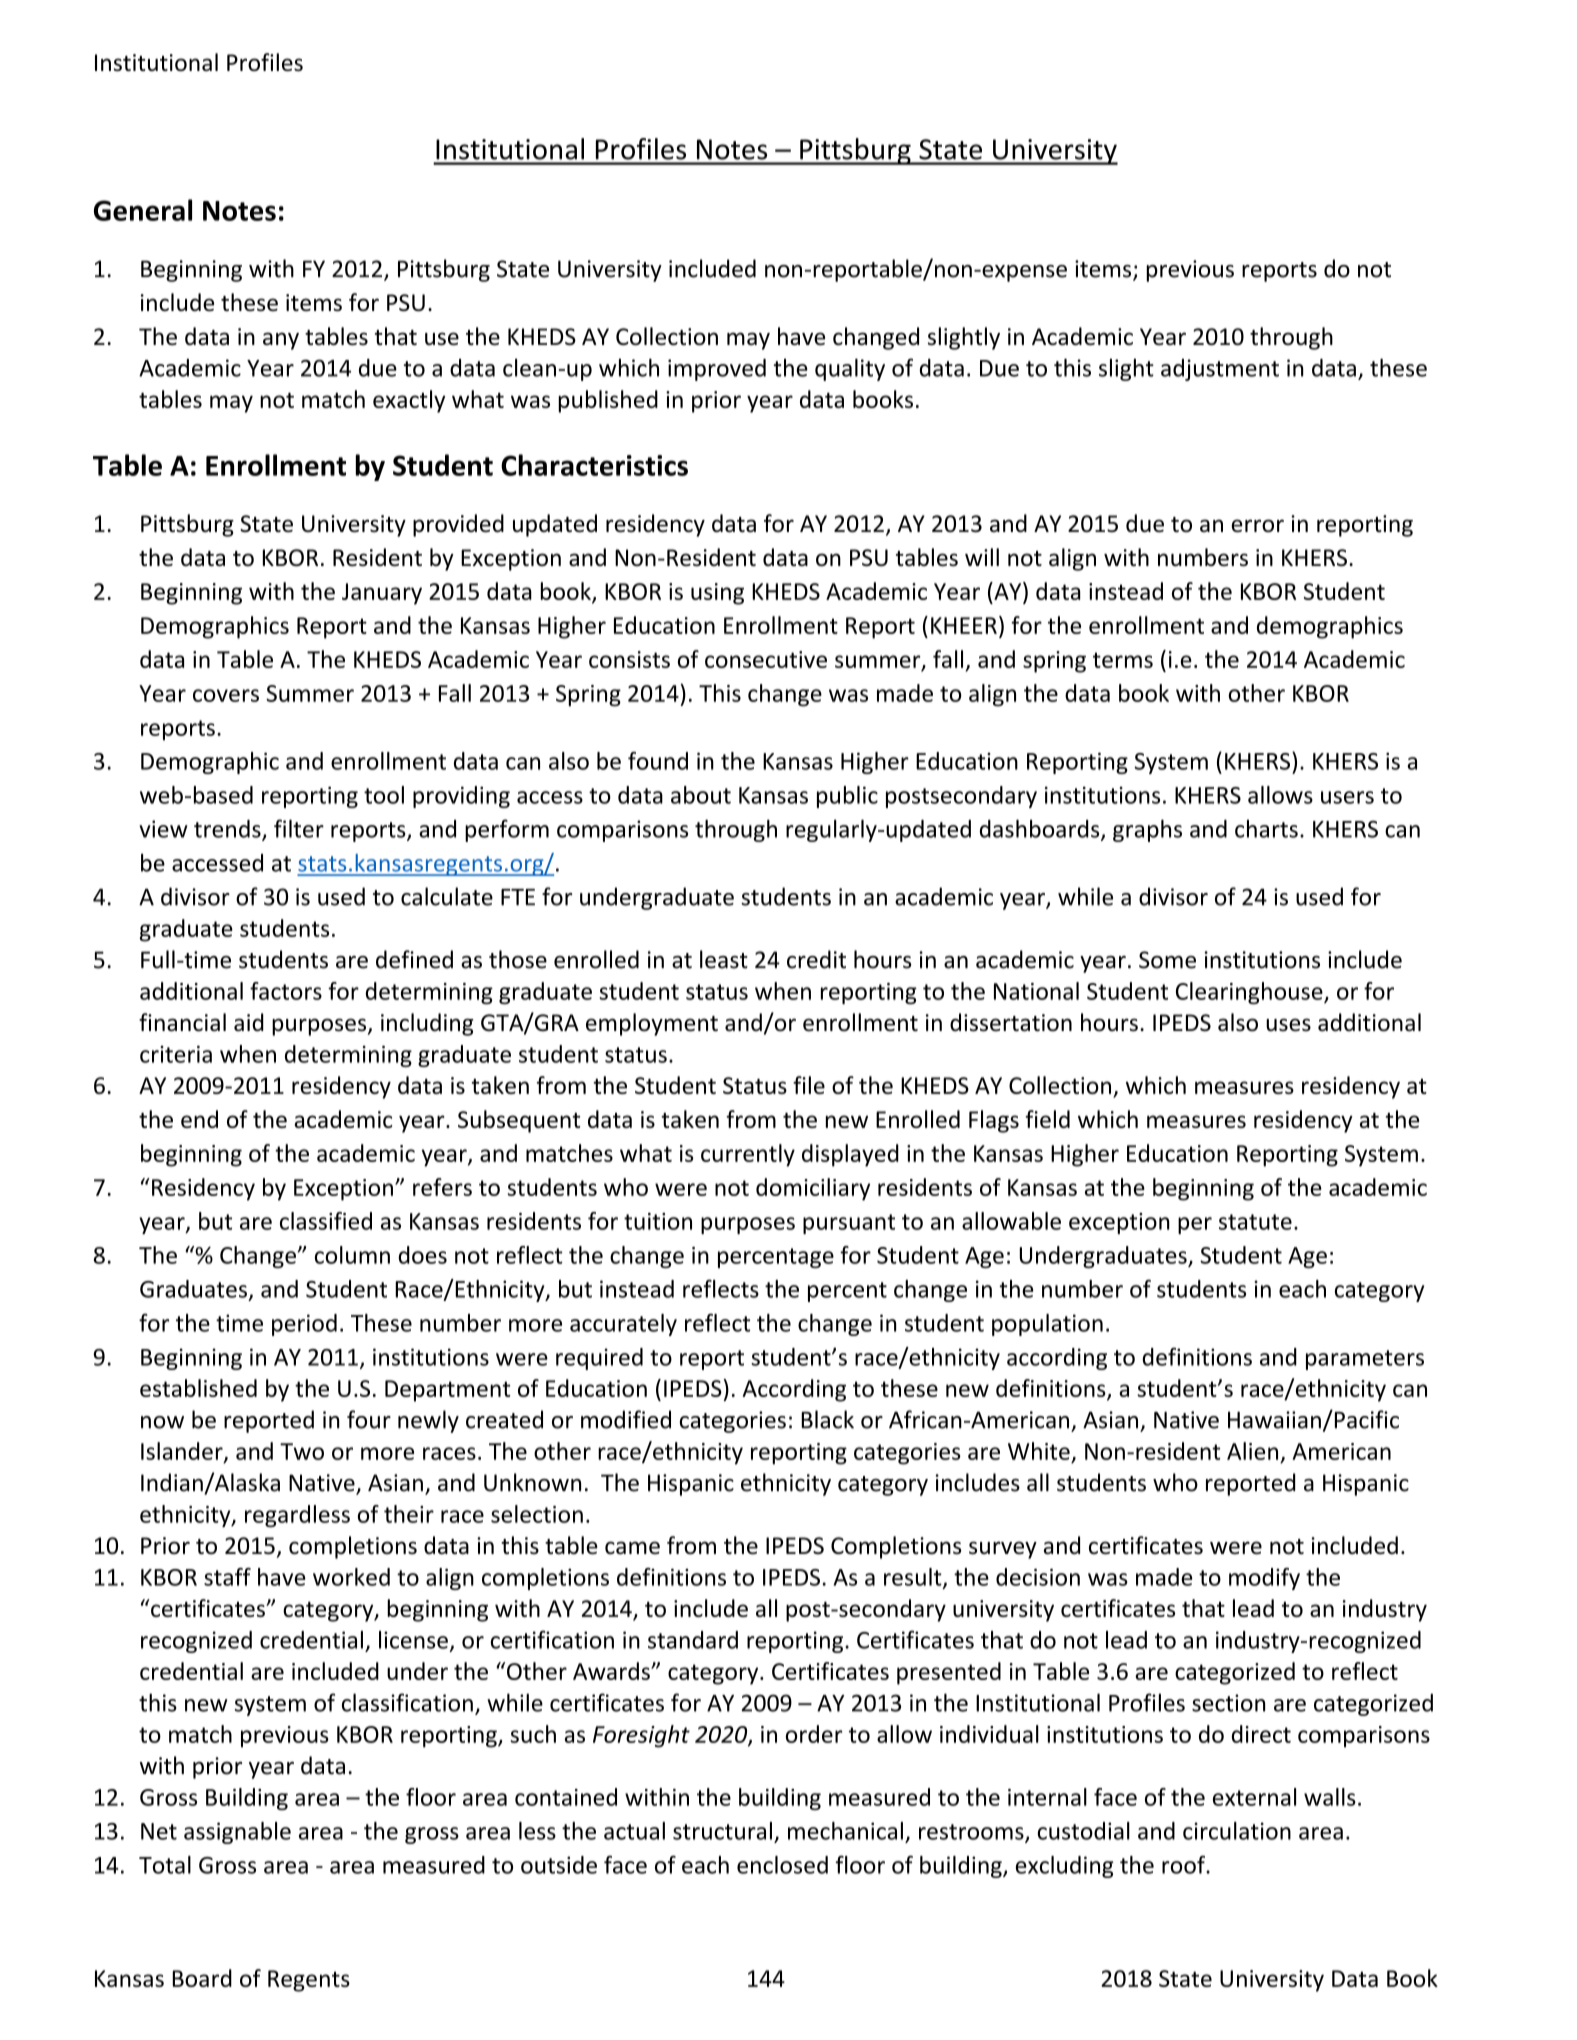 The height and width of the page is (2040, 1577). What do you see at coordinates (281, 341) in the page?
I see `any` at bounding box center [281, 341].
